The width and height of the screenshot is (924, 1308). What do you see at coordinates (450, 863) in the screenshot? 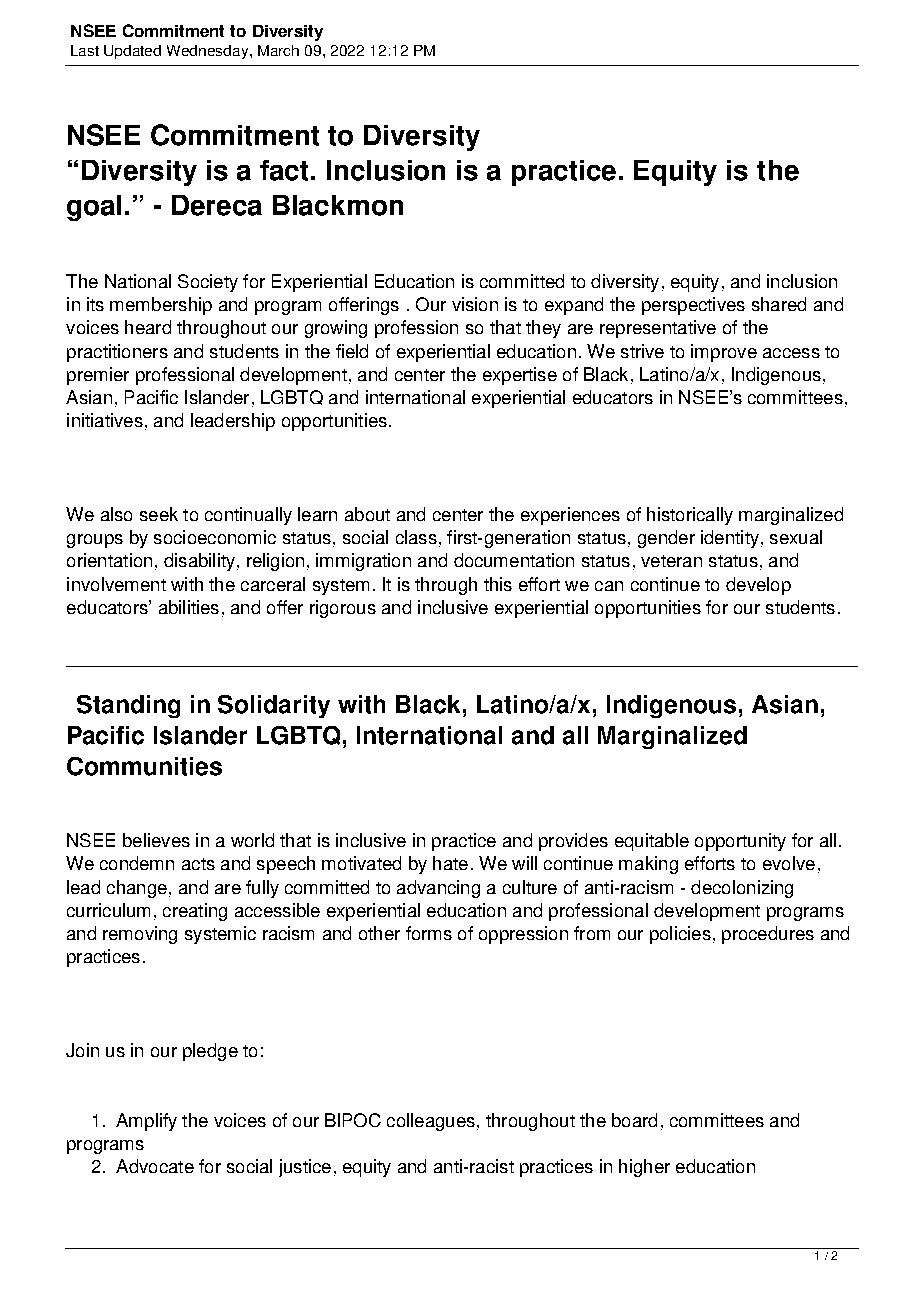
I see `hate` at bounding box center [450, 863].
